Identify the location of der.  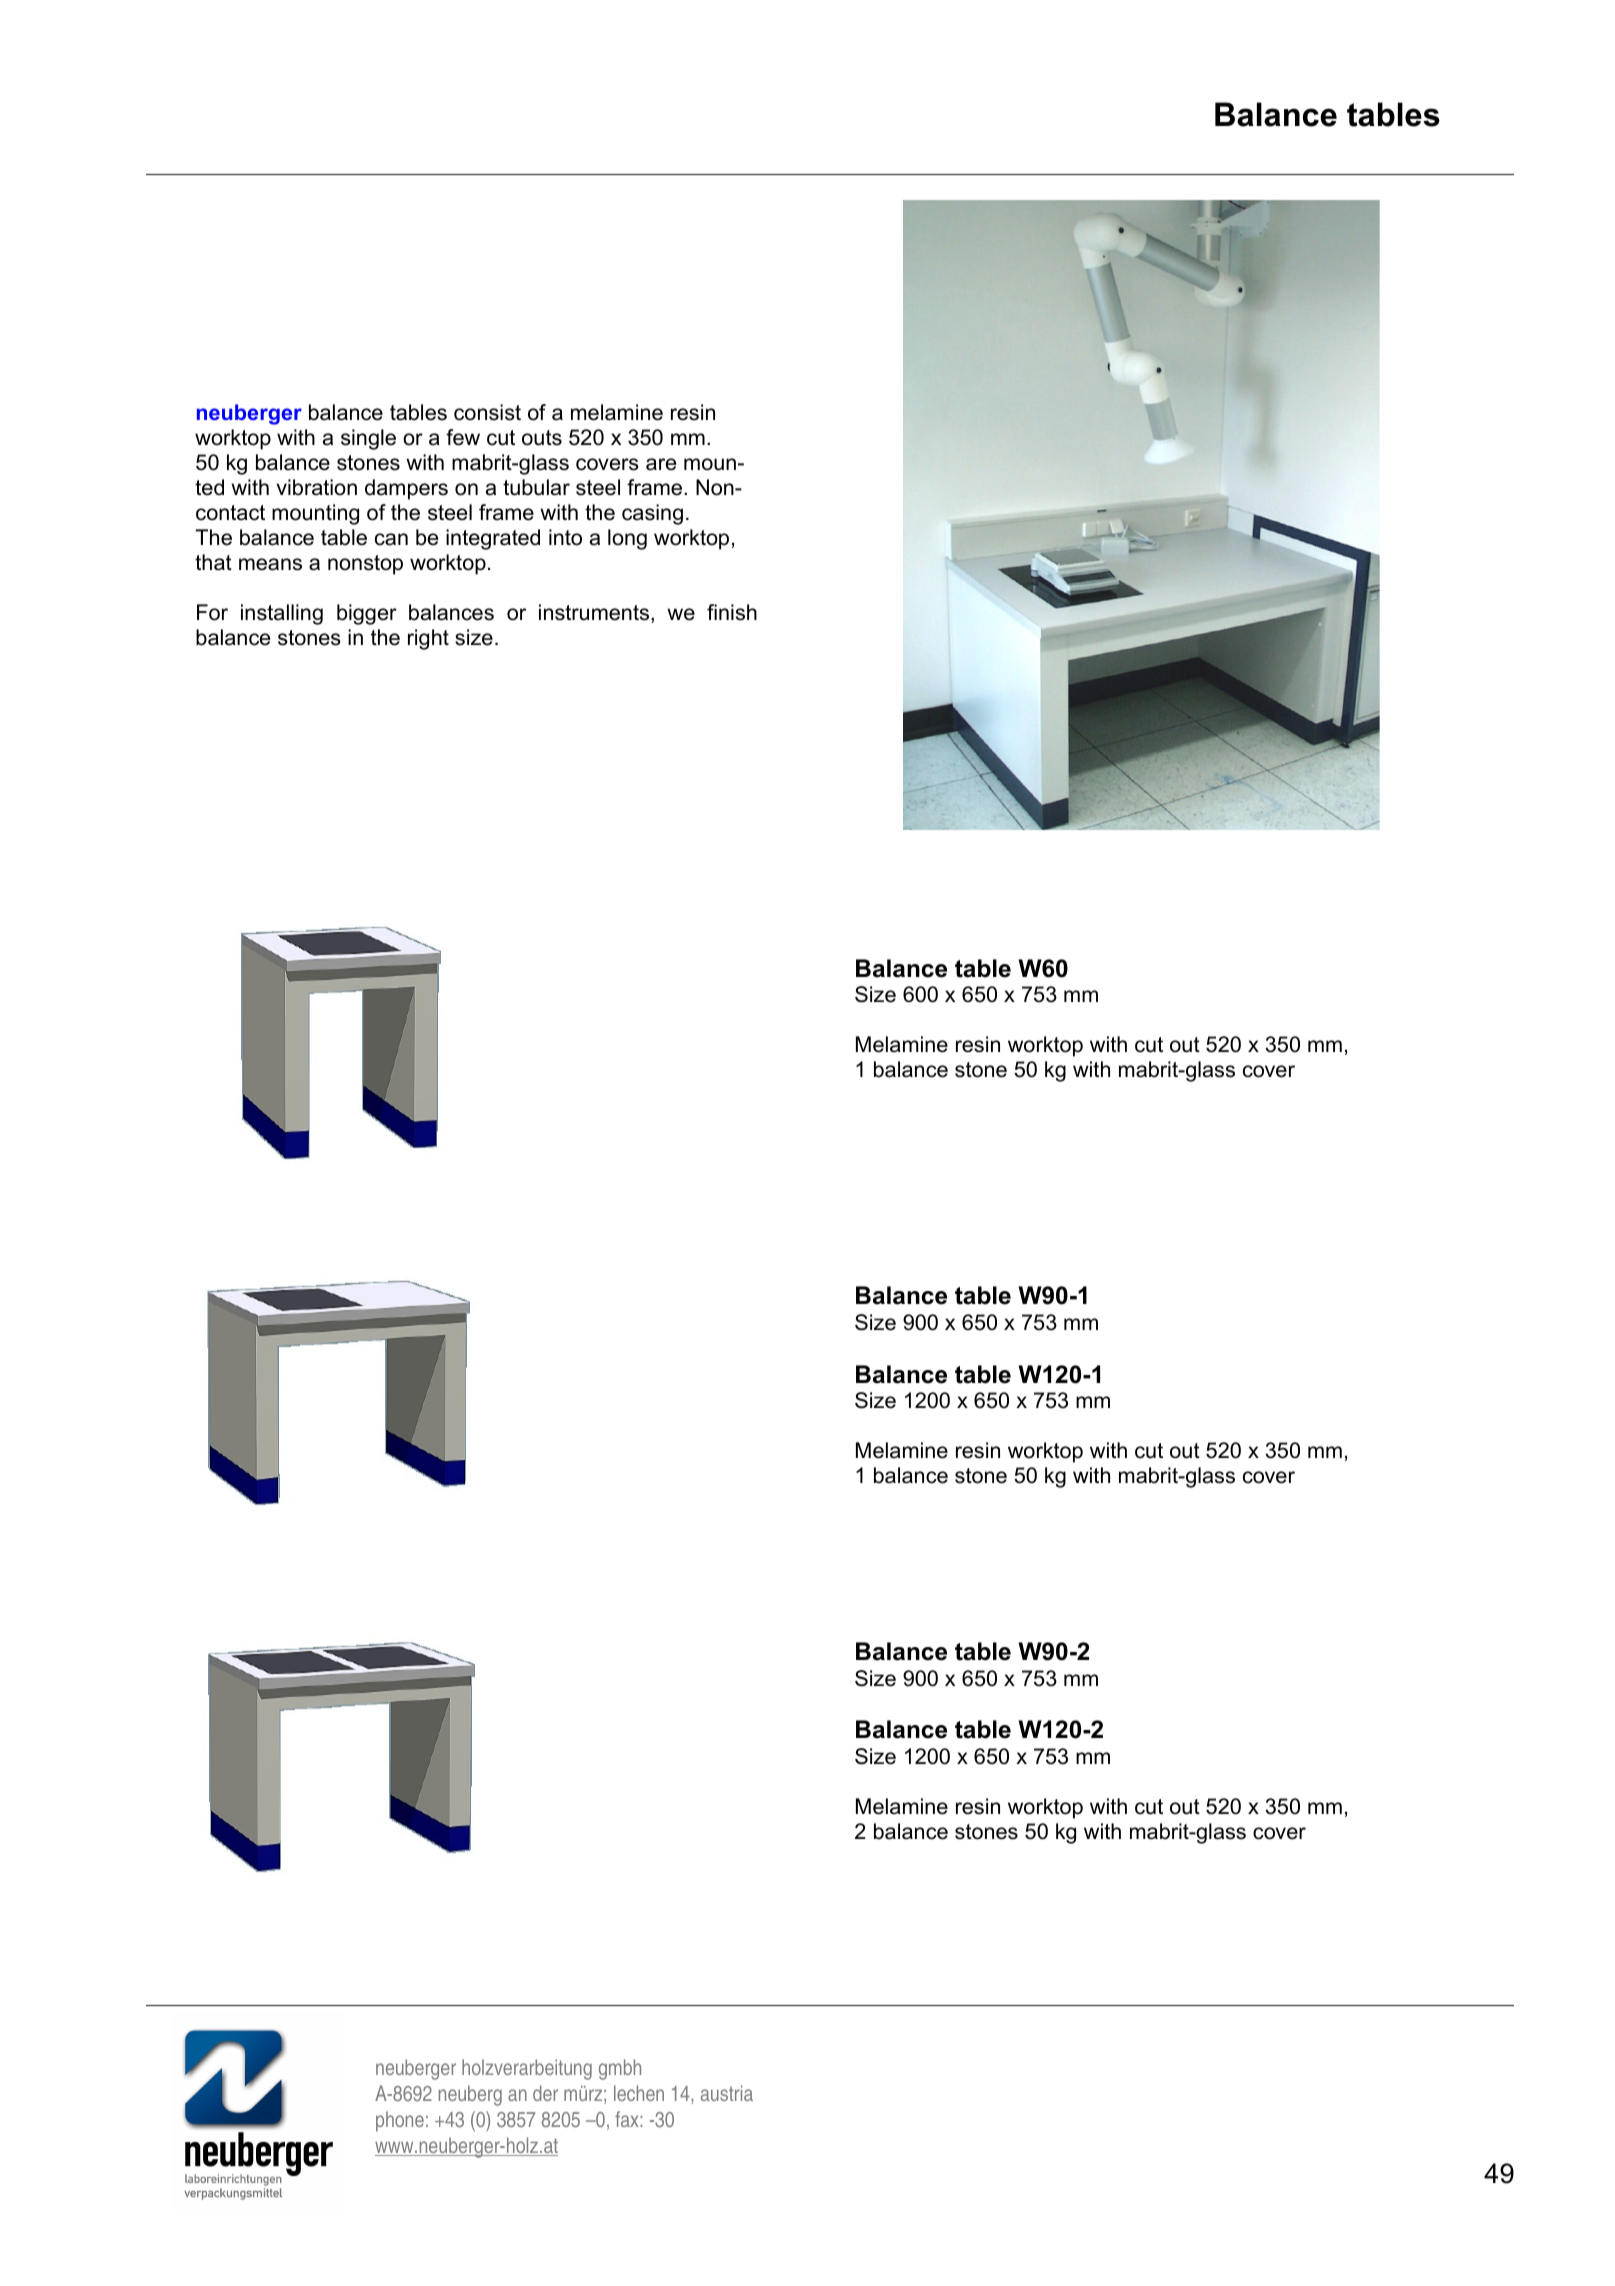
(545, 2093).
